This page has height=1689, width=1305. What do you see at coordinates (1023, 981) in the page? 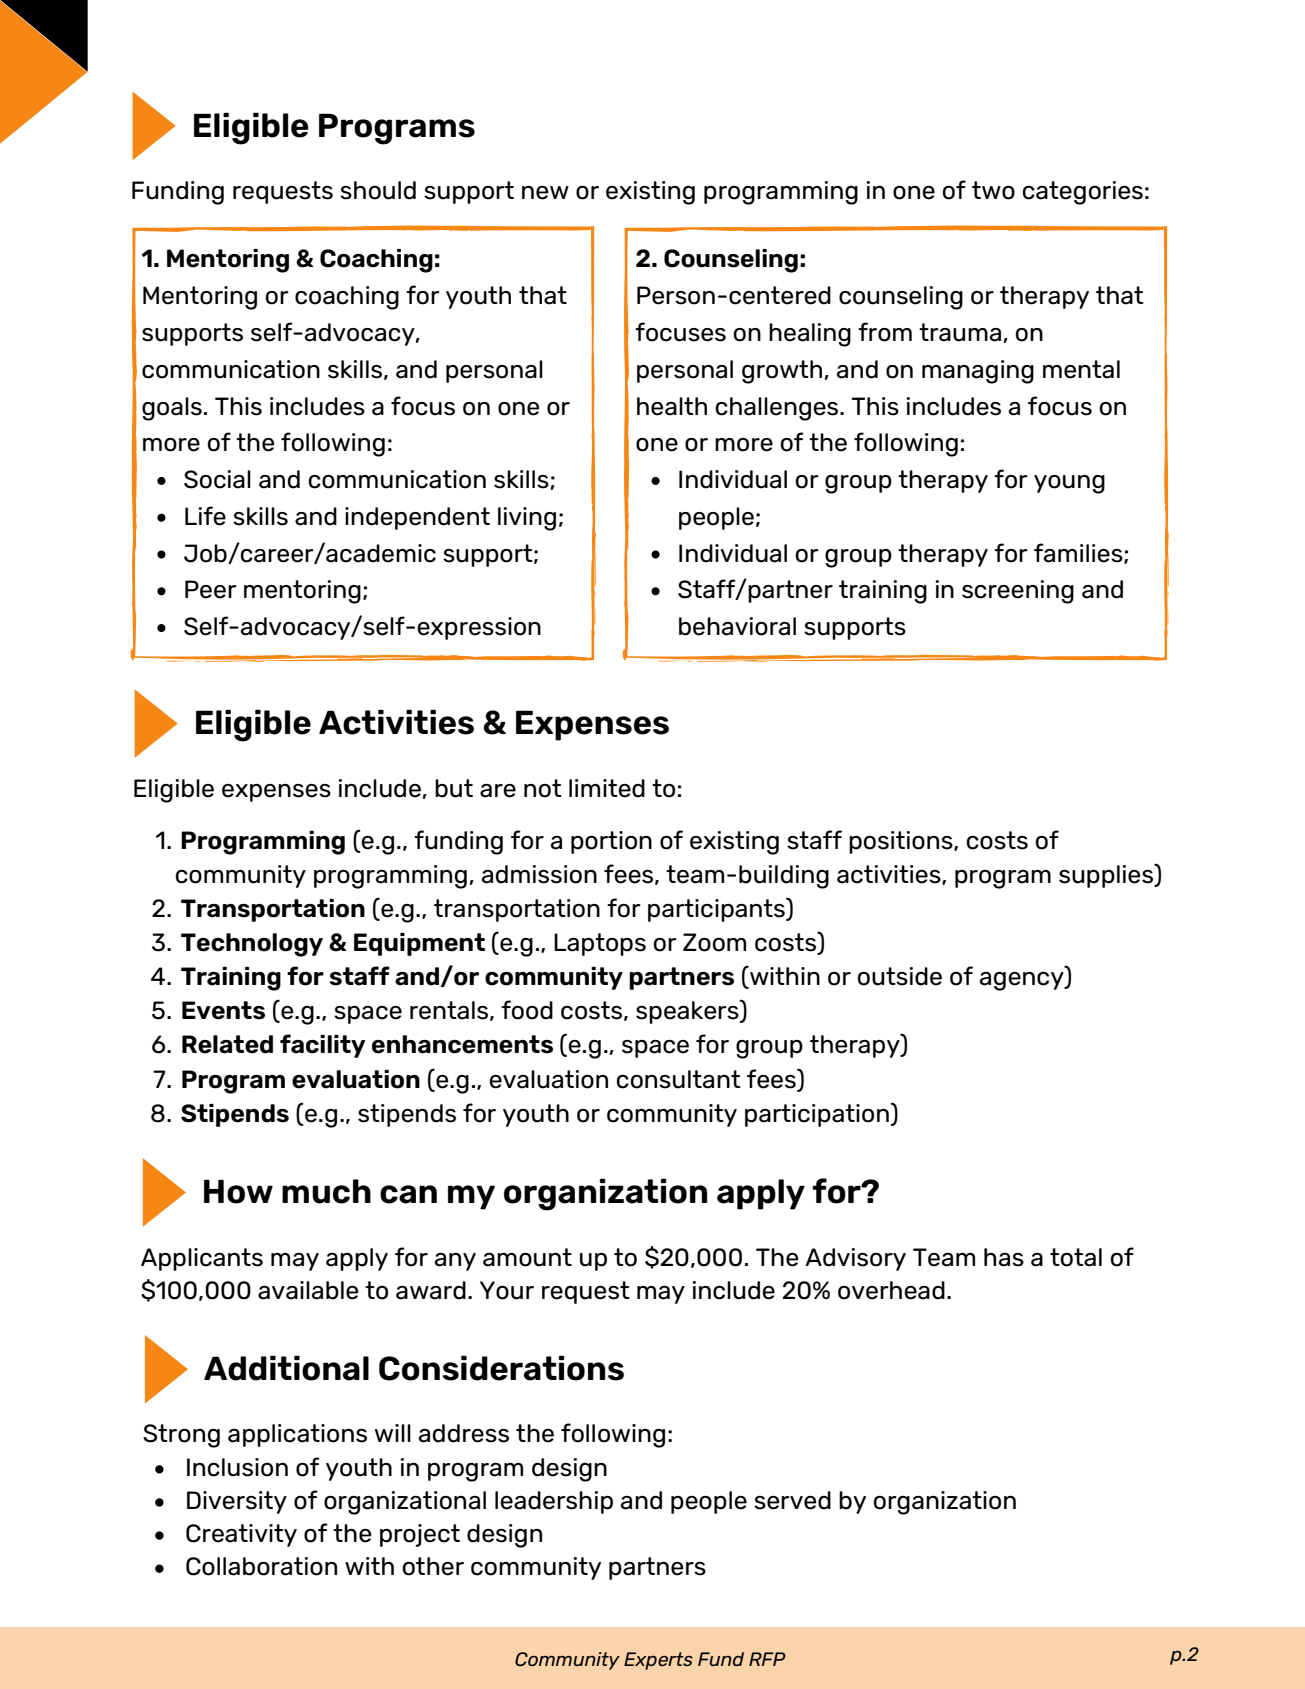
I see `agency` at bounding box center [1023, 981].
